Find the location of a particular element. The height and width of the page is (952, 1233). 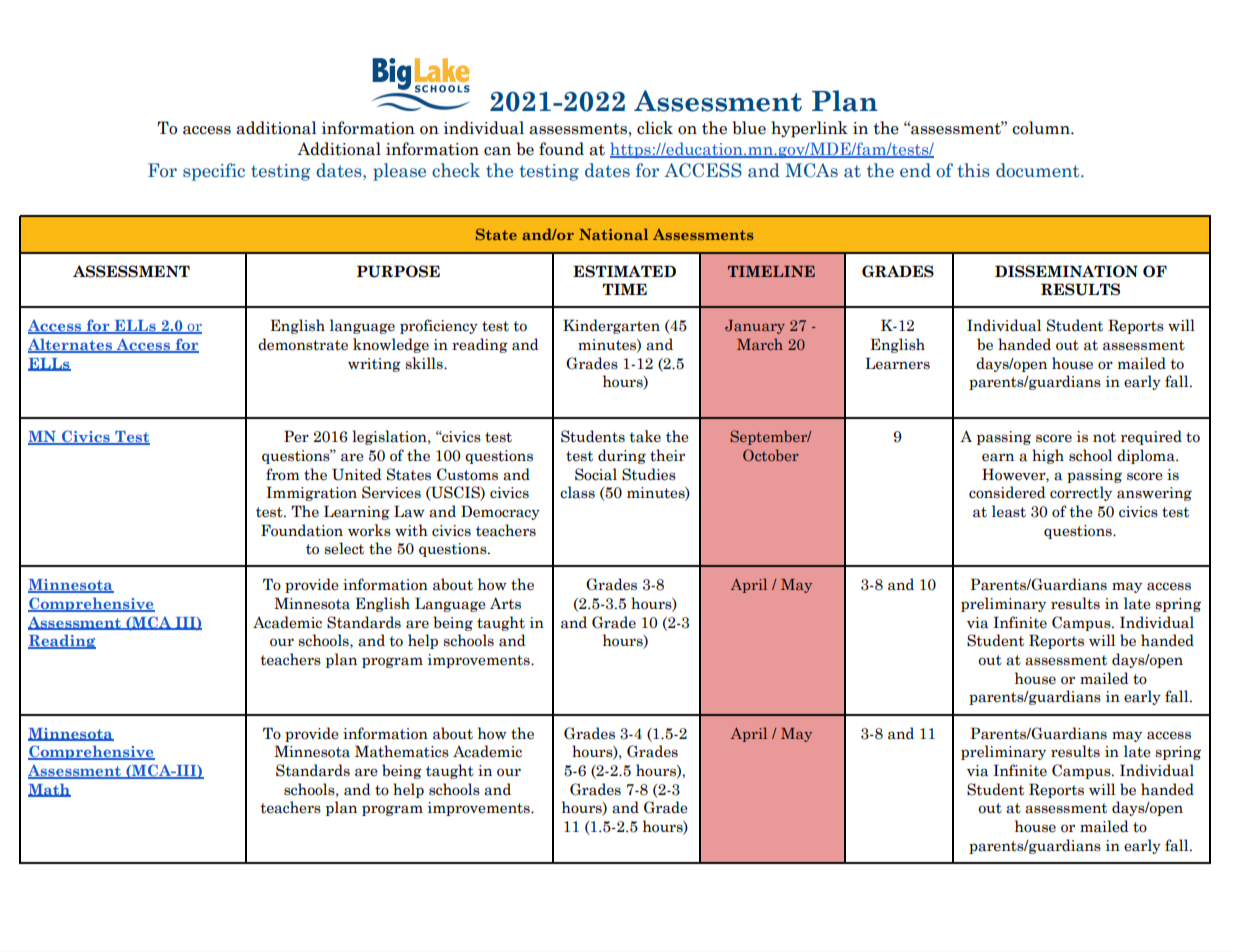

click is located at coordinates (655, 128).
